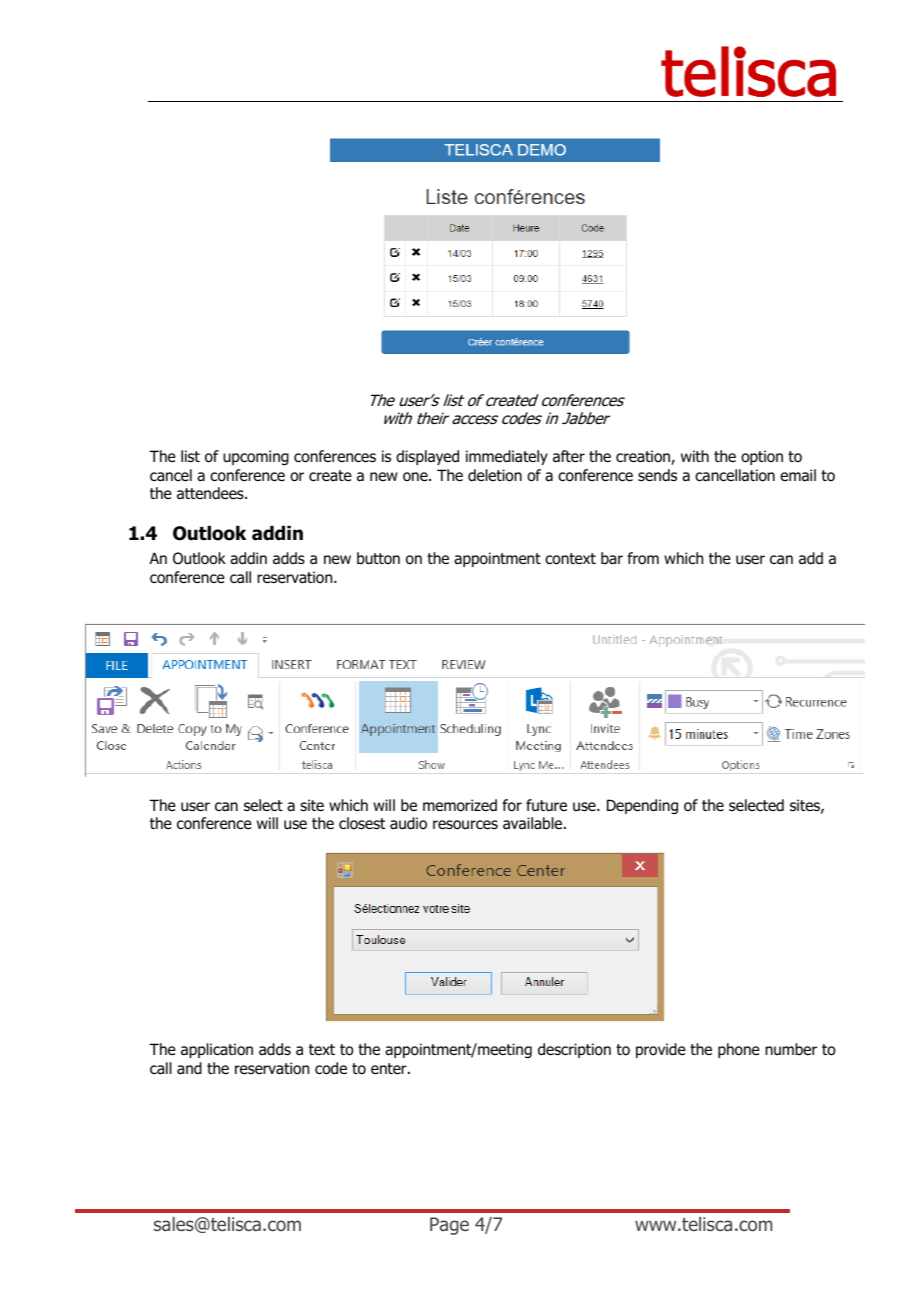 Image resolution: width=924 pixels, height=1308 pixels. I want to click on closest, so click(362, 823).
